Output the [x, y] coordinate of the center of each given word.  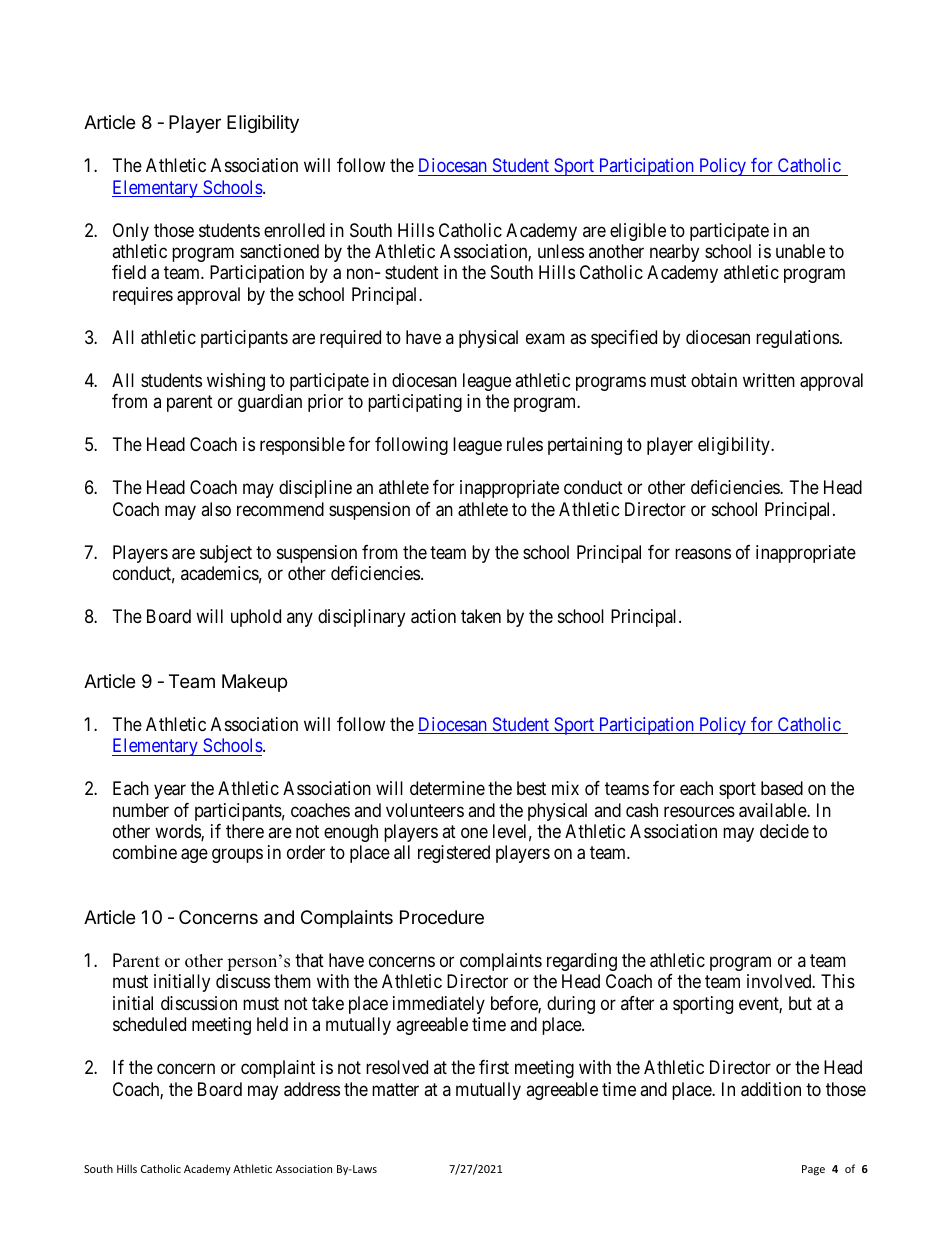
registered [454, 854]
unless [561, 251]
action [433, 616]
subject [226, 554]
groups [237, 856]
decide [784, 831]
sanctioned [279, 251]
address [312, 1089]
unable [800, 251]
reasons [703, 553]
